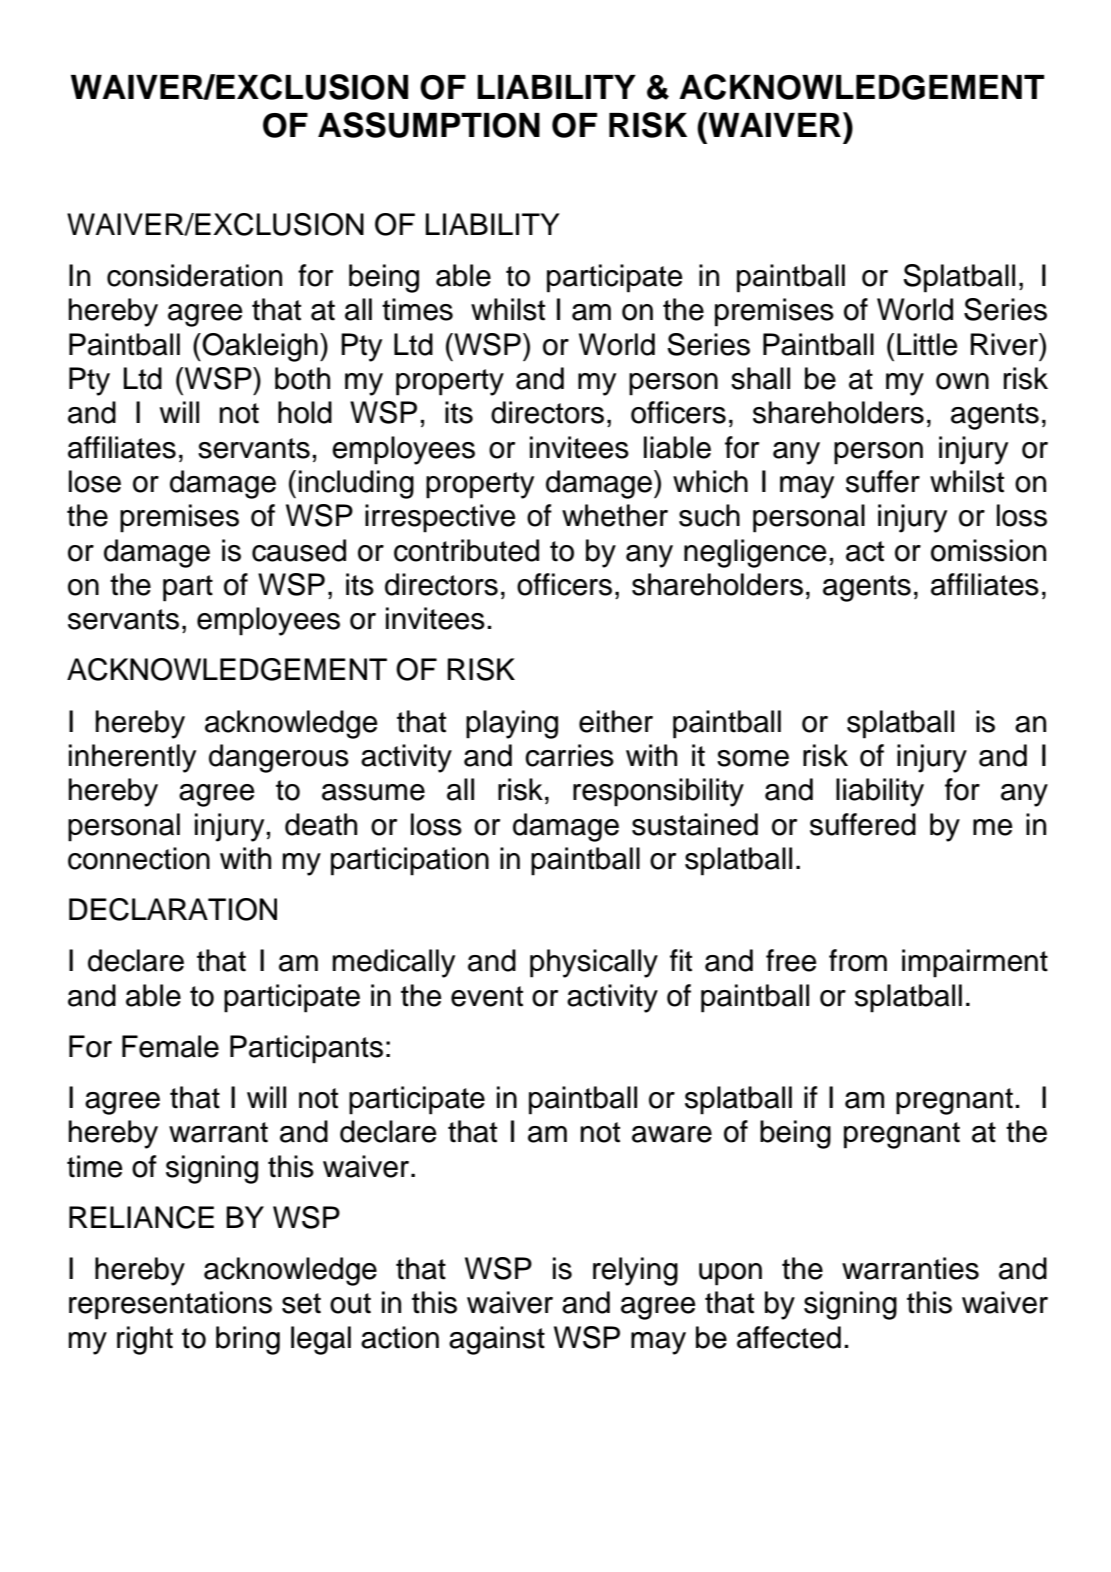 Image resolution: width=1111 pixels, height=1572 pixels. What do you see at coordinates (132, 758) in the screenshot?
I see `inherently` at bounding box center [132, 758].
